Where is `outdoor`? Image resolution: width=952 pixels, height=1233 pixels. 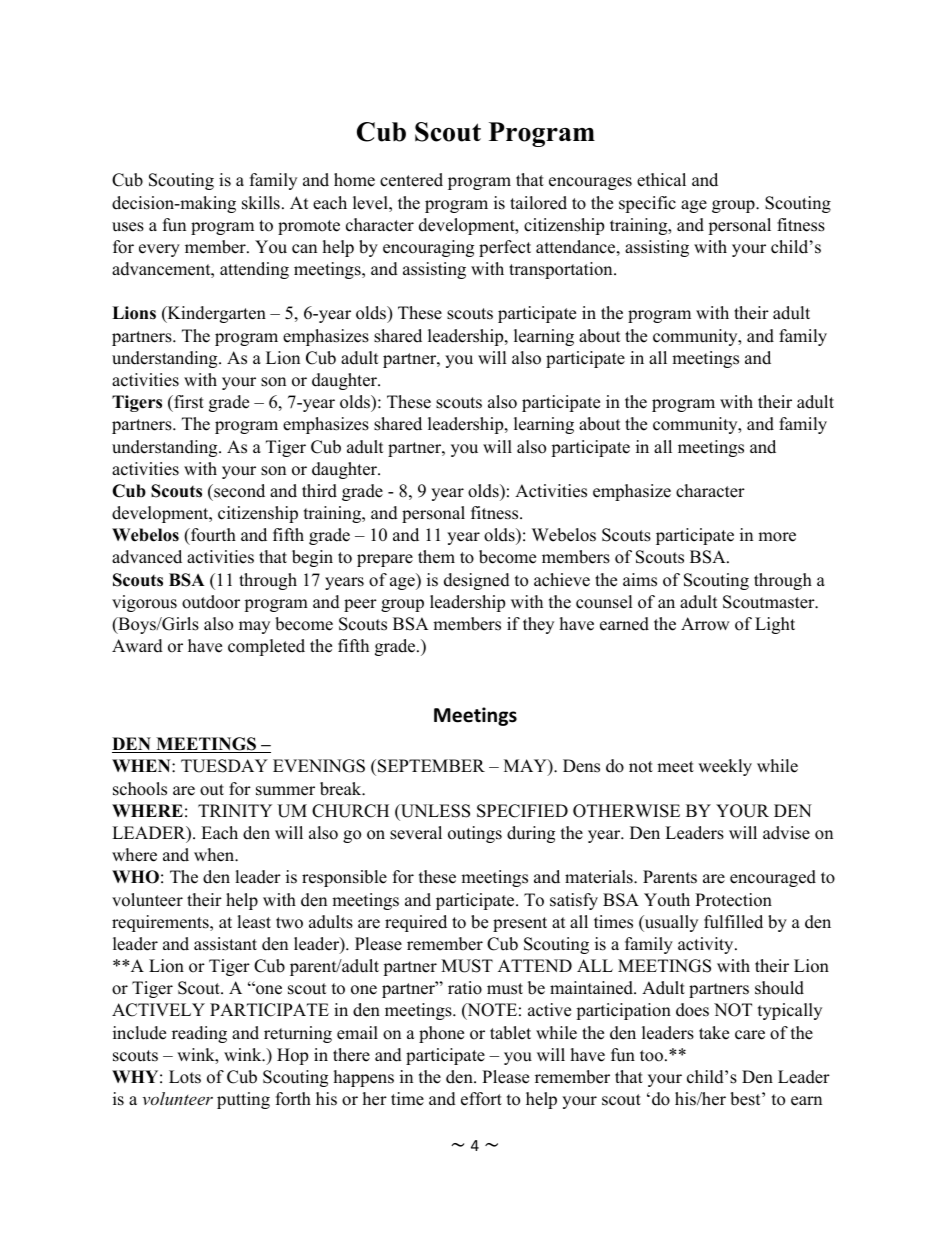
outdoor is located at coordinates (211, 602).
